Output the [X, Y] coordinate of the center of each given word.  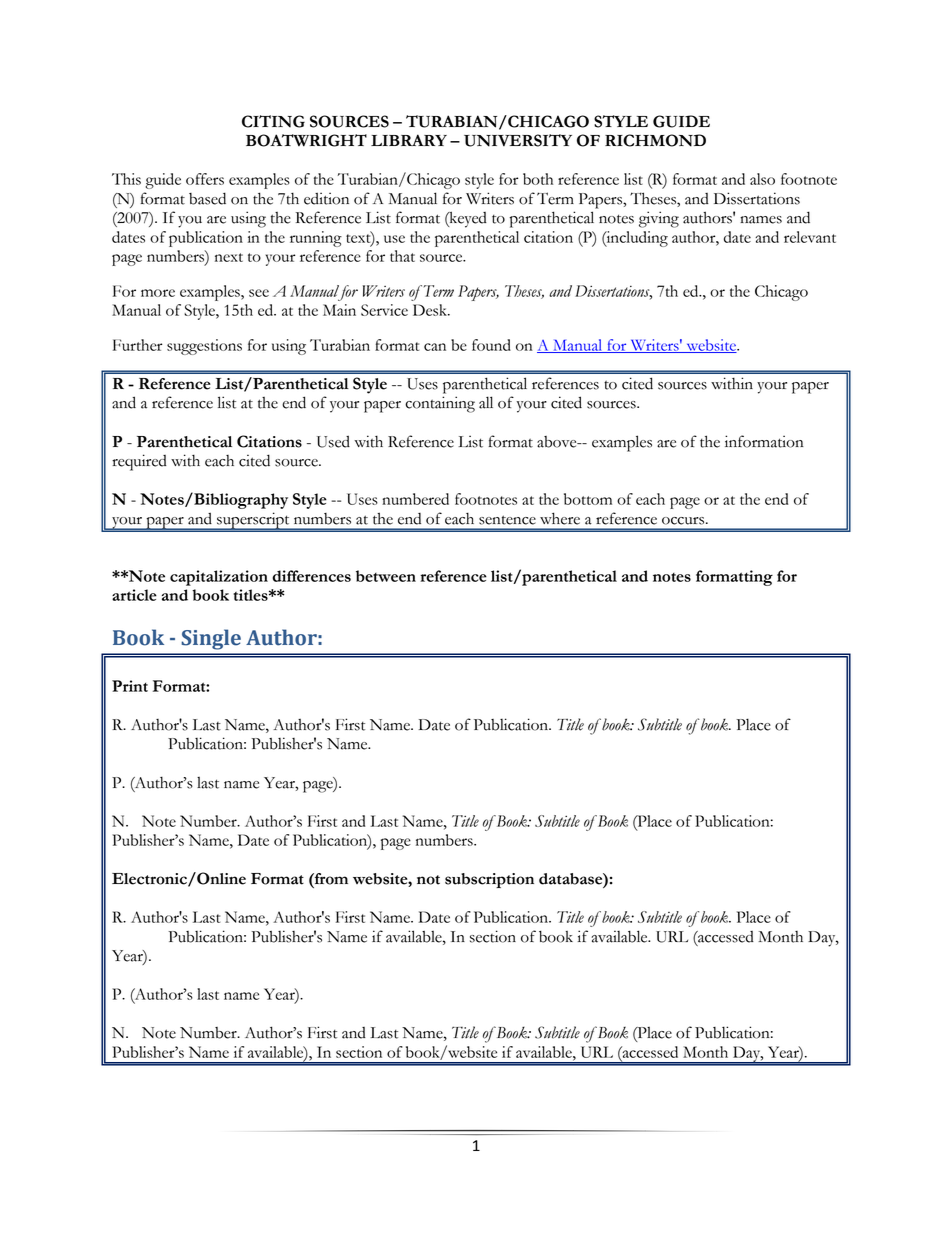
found [491, 345]
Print [130, 686]
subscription [489, 880]
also [762, 179]
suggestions [204, 347]
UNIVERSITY [518, 140]
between [386, 576]
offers [205, 179]
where [560, 518]
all [486, 402]
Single [211, 639]
